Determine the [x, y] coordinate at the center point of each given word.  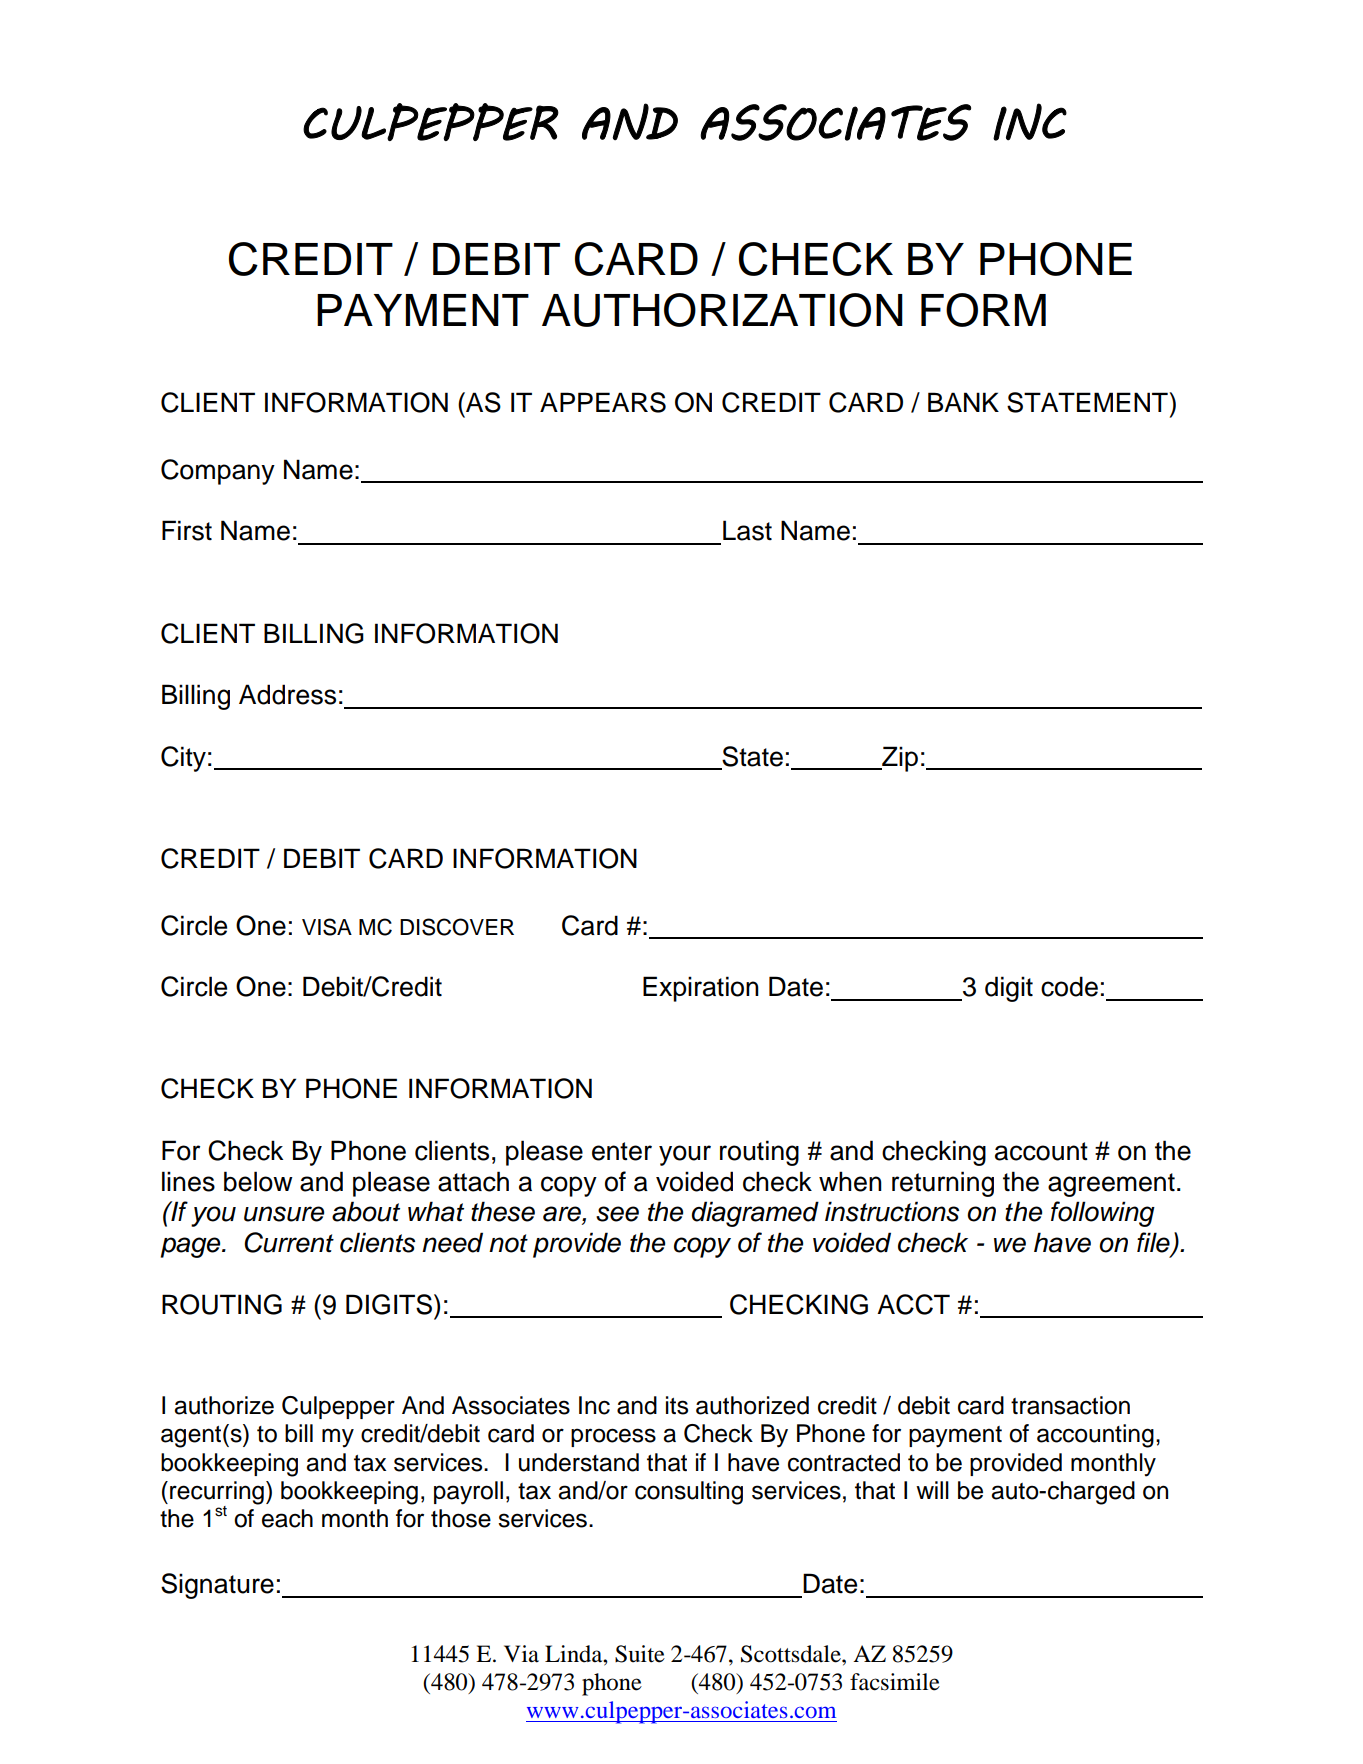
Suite [640, 1654]
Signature [217, 1586]
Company [218, 472]
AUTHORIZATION [722, 310]
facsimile [895, 1682]
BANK [963, 402]
